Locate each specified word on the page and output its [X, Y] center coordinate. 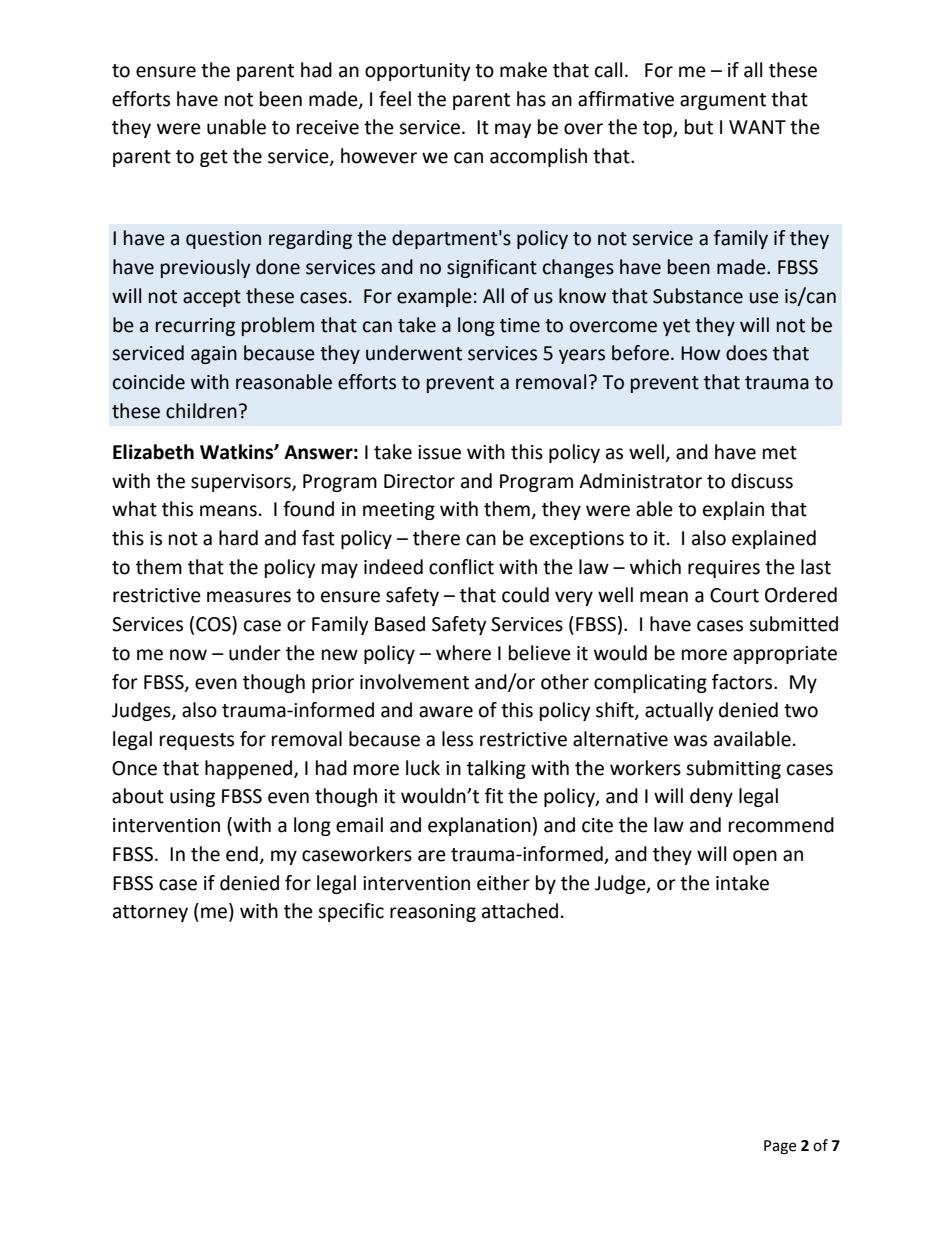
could [525, 595]
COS [214, 624]
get [214, 158]
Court [734, 595]
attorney [150, 913]
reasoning [433, 913]
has [531, 99]
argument [723, 101]
